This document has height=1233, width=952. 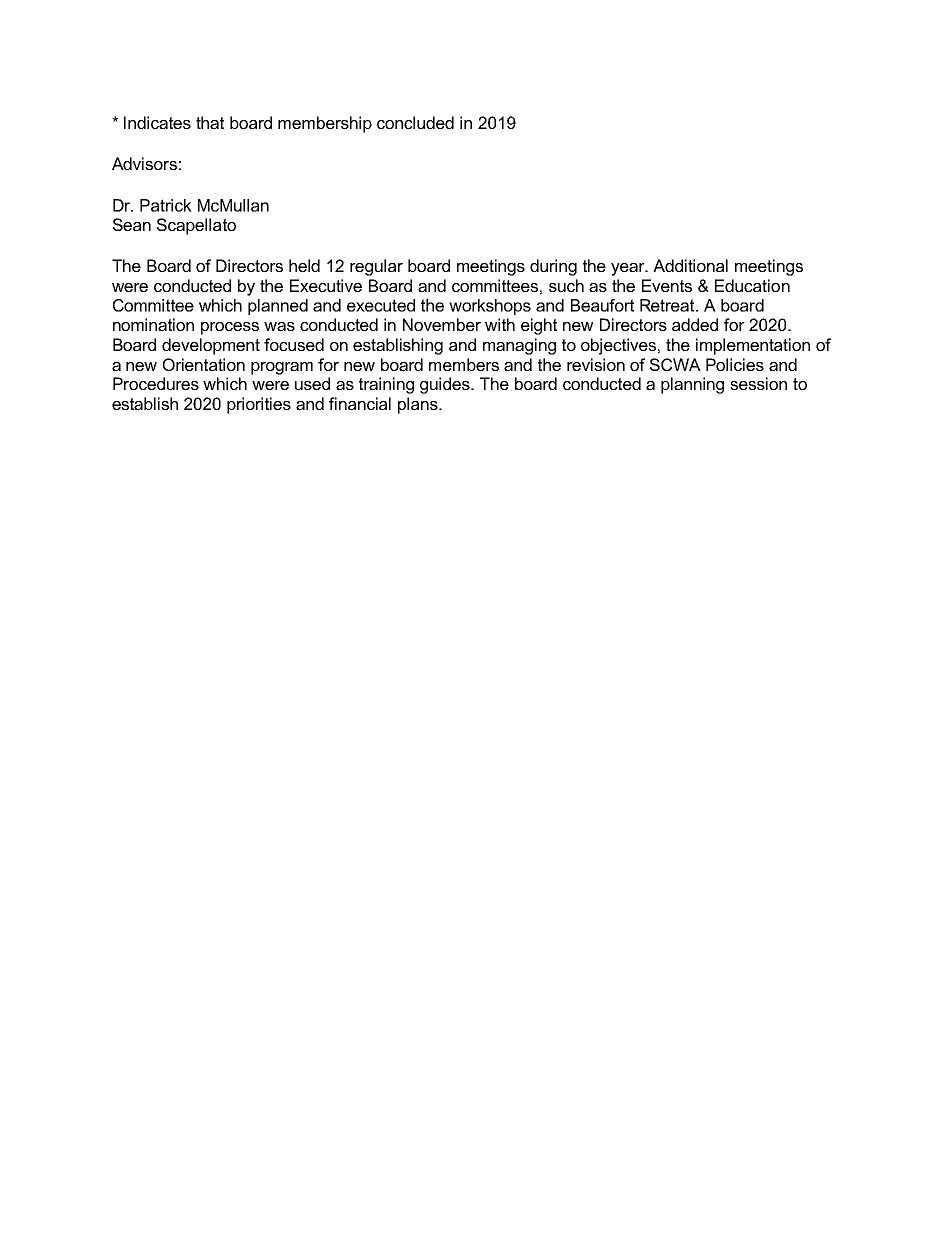 I want to click on concluded, so click(x=415, y=122).
